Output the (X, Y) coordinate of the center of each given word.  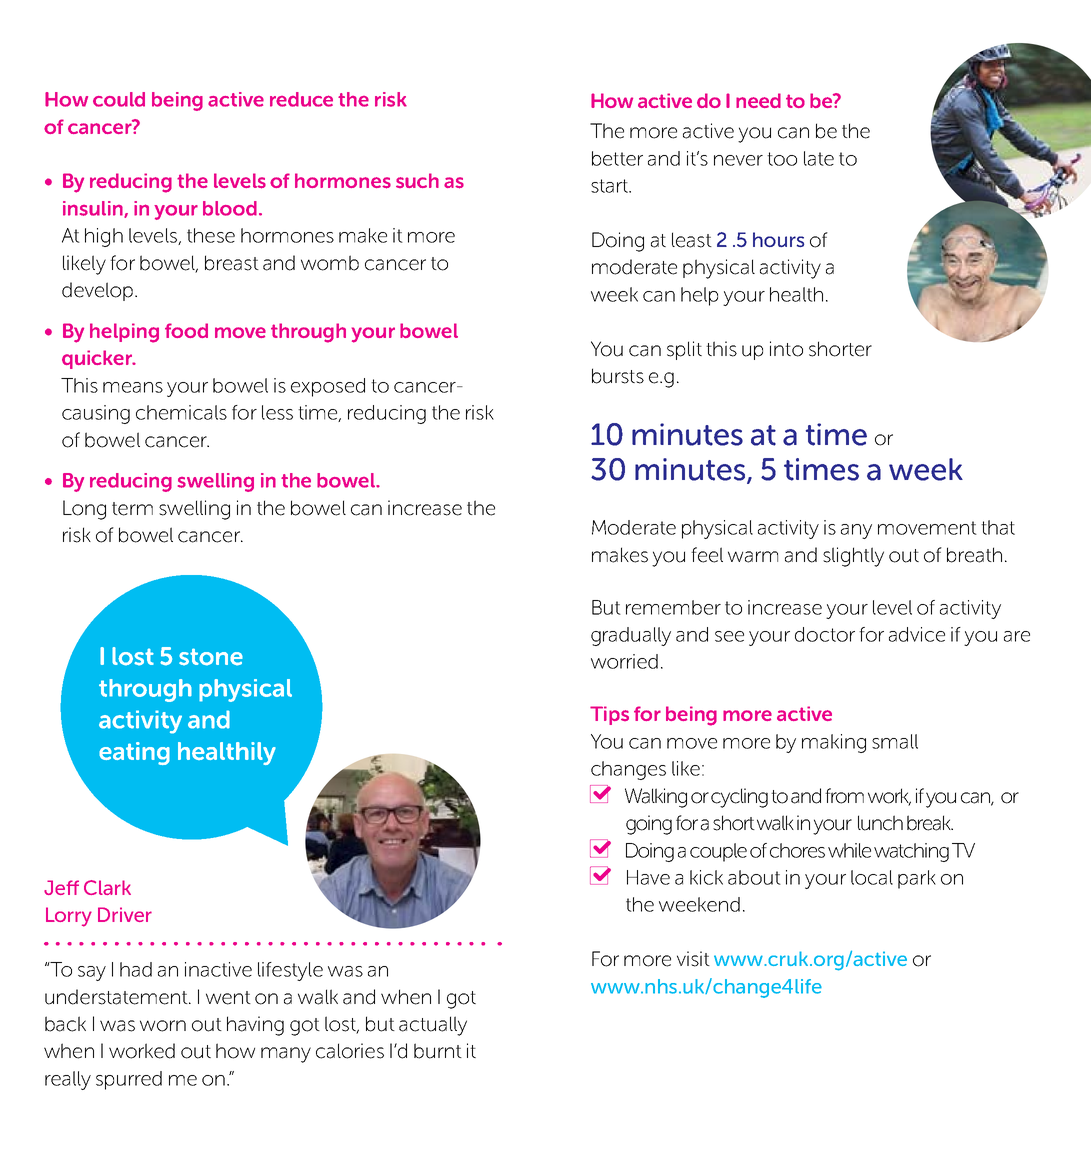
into (786, 349)
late (819, 158)
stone (211, 657)
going (649, 825)
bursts (618, 376)
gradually (631, 636)
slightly (853, 557)
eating (134, 753)
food (186, 330)
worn (163, 1026)
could (119, 99)
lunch (880, 823)
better (617, 158)
